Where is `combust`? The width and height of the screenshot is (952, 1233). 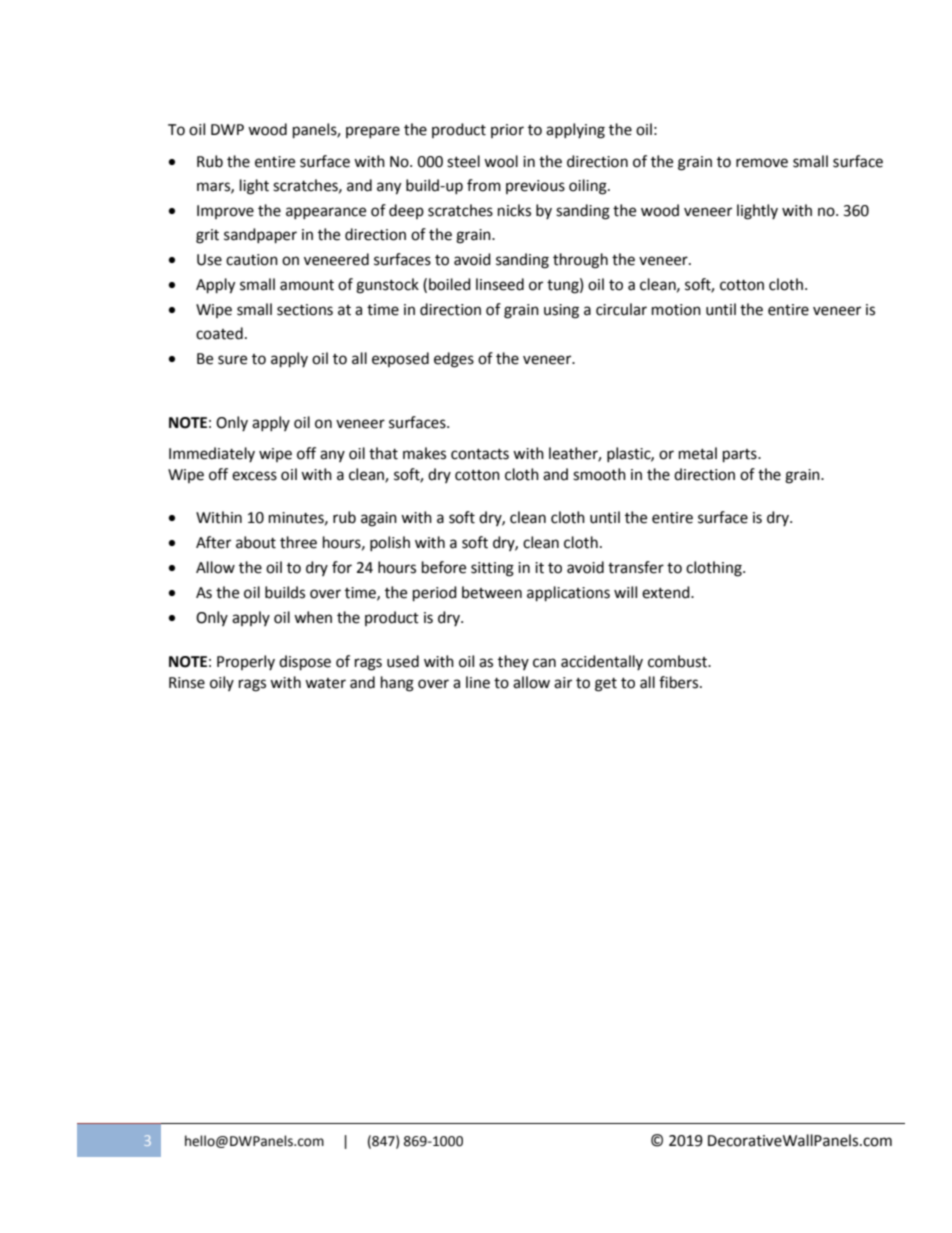
combust is located at coordinates (679, 661).
